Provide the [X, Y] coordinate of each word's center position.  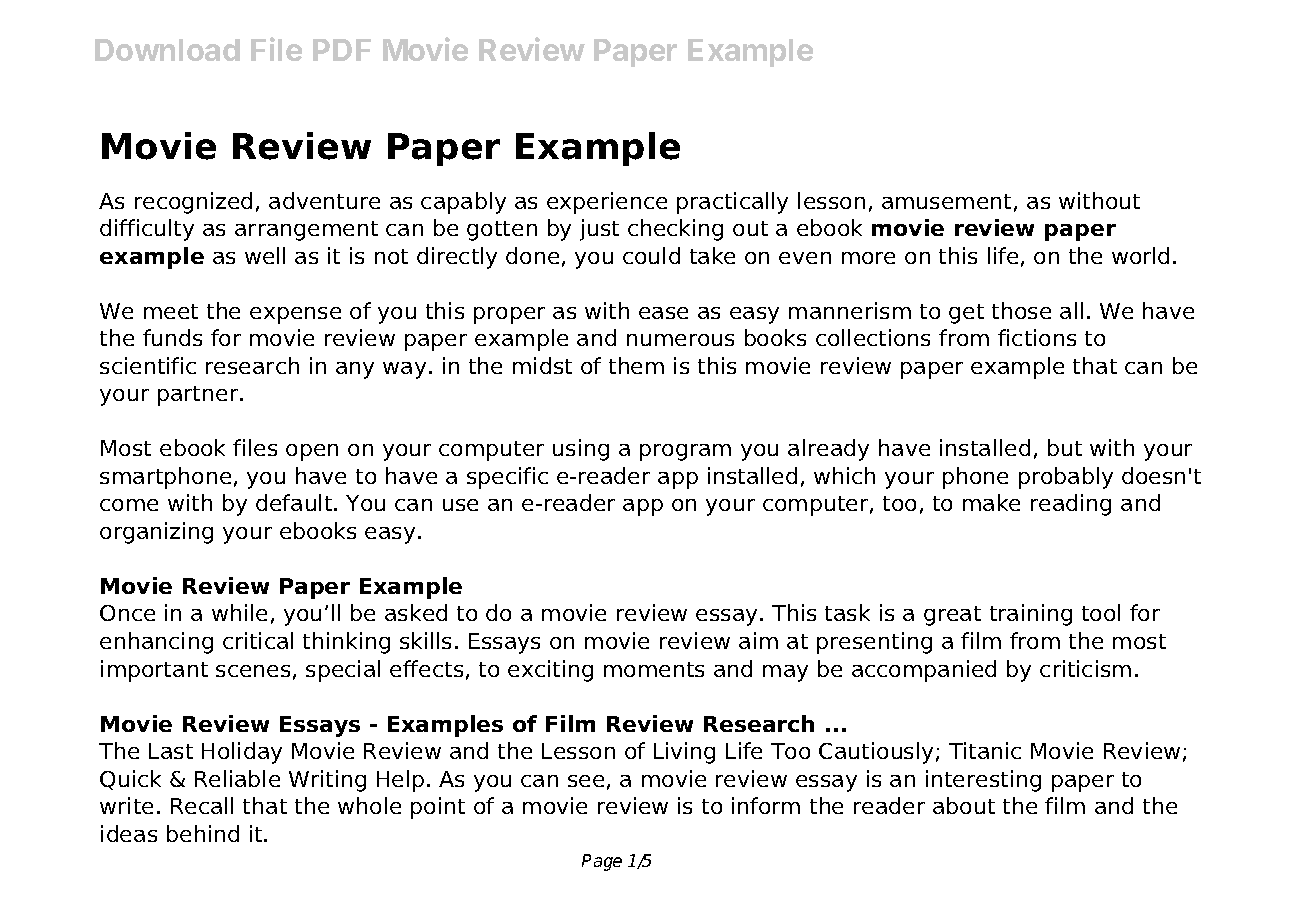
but [1065, 447]
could [651, 255]
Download [167, 50]
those [1021, 310]
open [312, 452]
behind [203, 833]
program [685, 452]
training [1031, 615]
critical [258, 640]
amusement [946, 201]
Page [602, 862]
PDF [342, 50]
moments [654, 669]
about [964, 805]
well [265, 255]
